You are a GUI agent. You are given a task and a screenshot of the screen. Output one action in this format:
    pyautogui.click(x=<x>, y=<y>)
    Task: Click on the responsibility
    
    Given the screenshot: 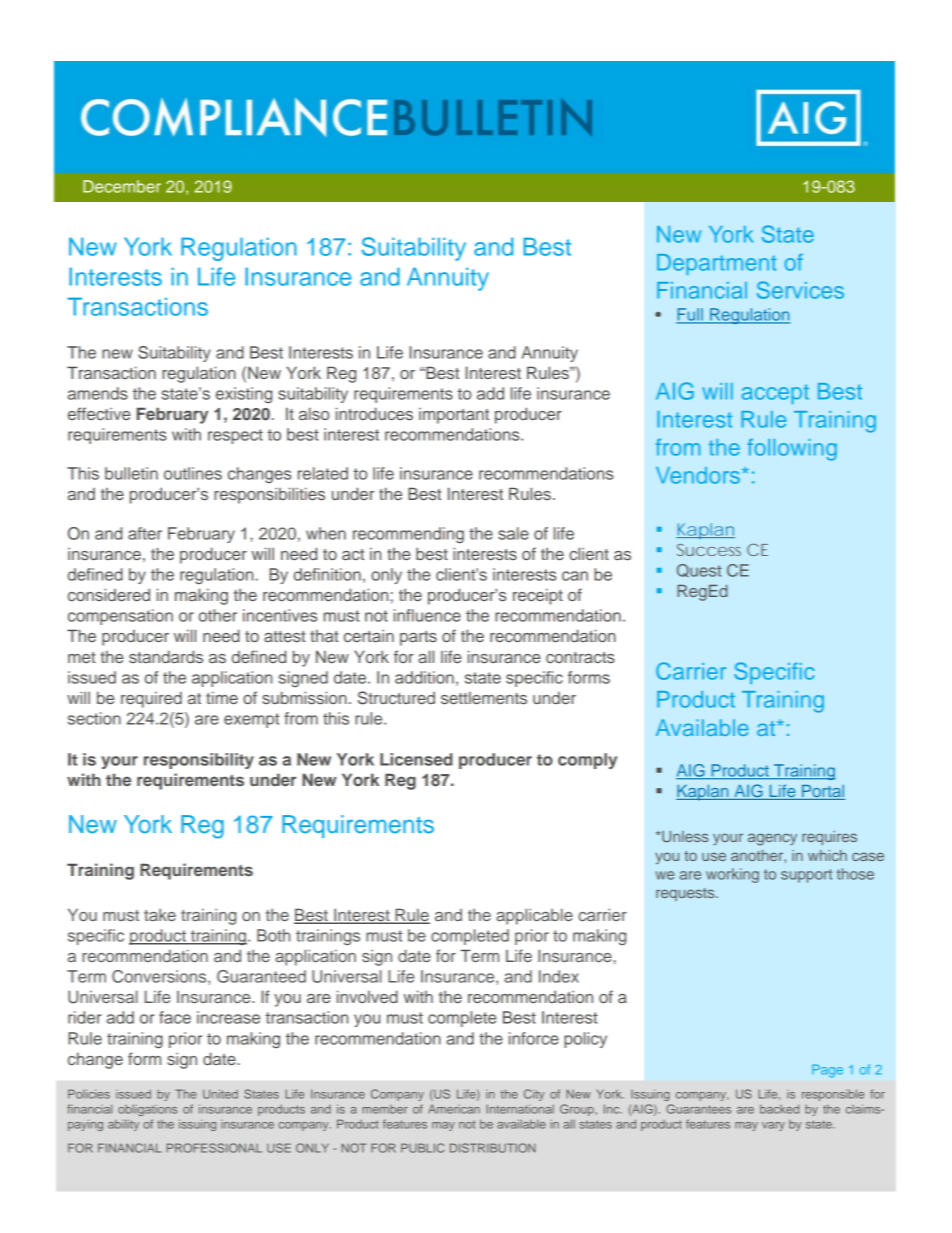 What is the action you would take?
    pyautogui.click(x=199, y=761)
